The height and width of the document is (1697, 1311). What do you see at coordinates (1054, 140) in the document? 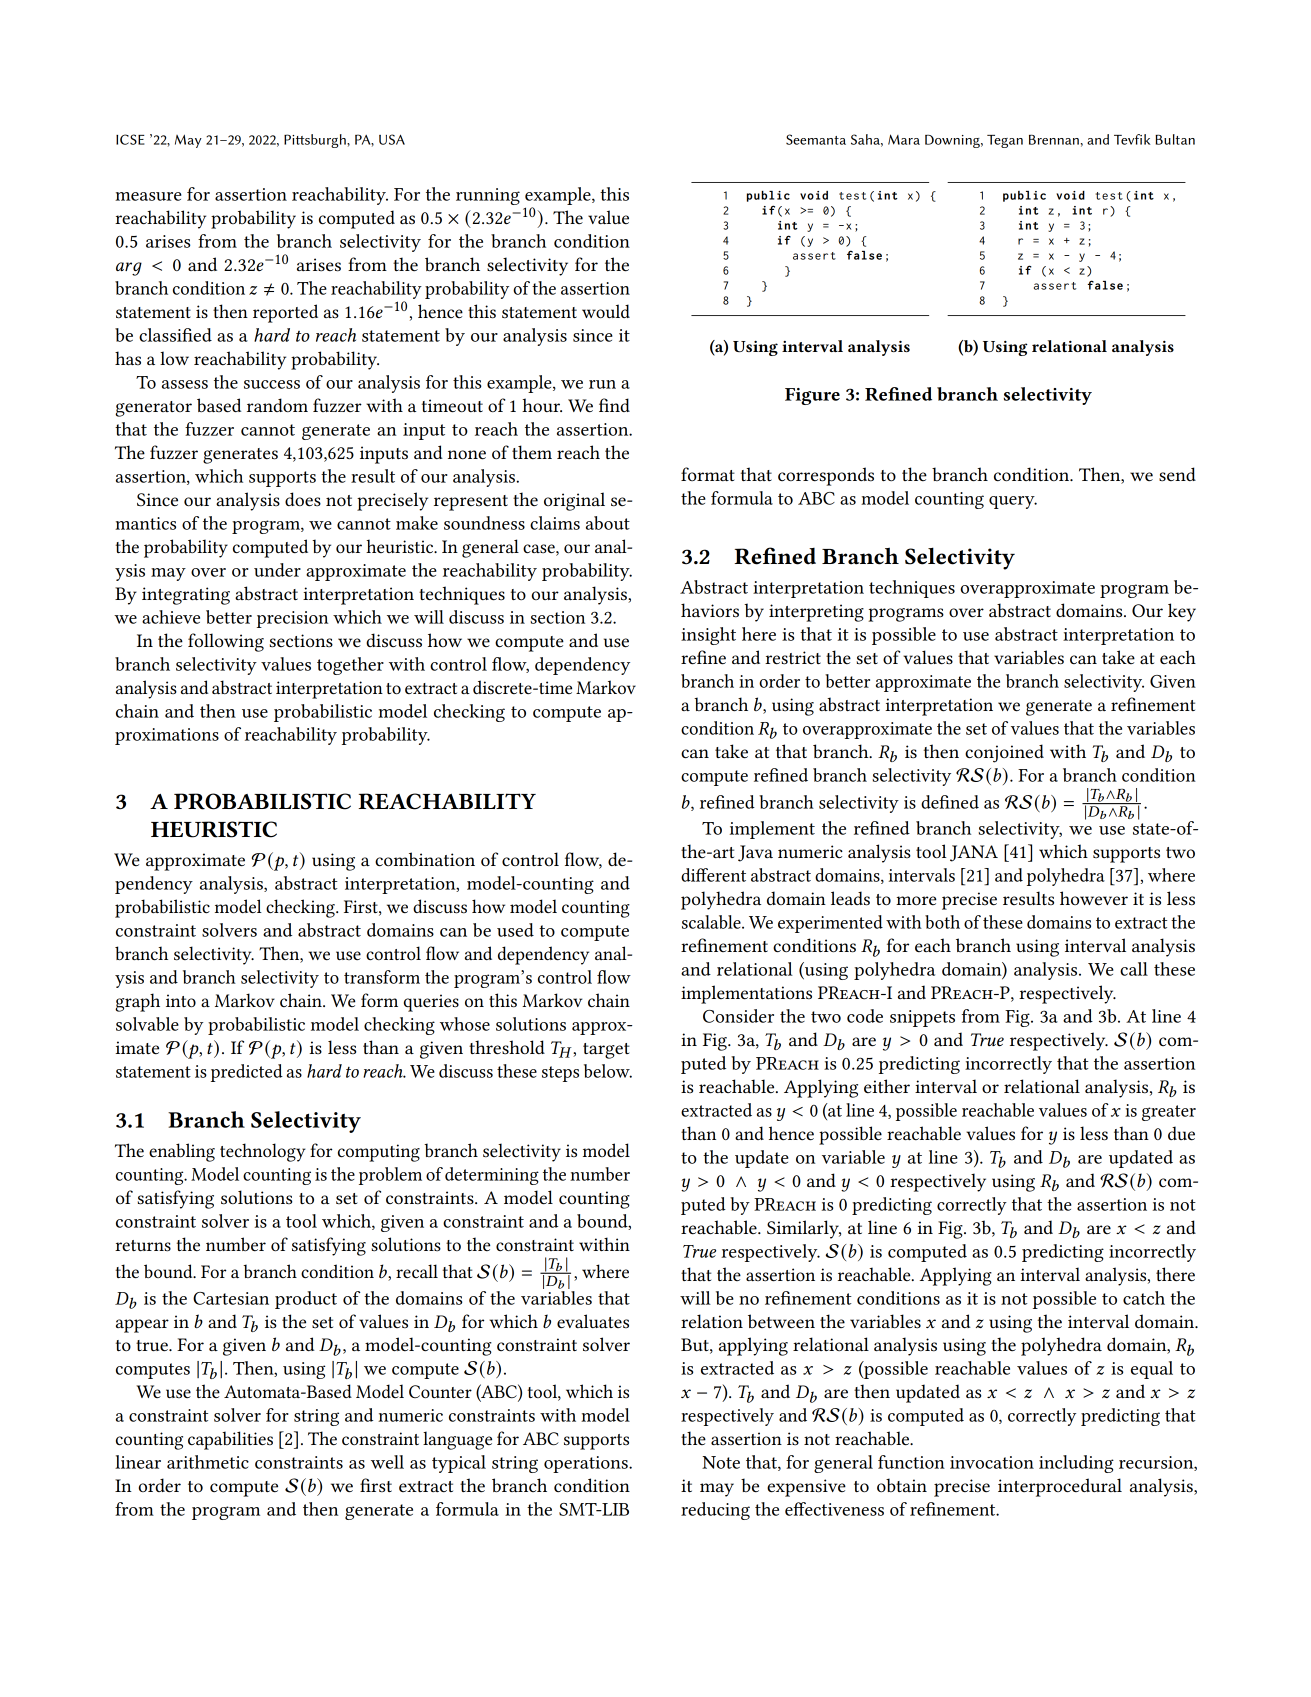
I see `Brennan` at bounding box center [1054, 140].
